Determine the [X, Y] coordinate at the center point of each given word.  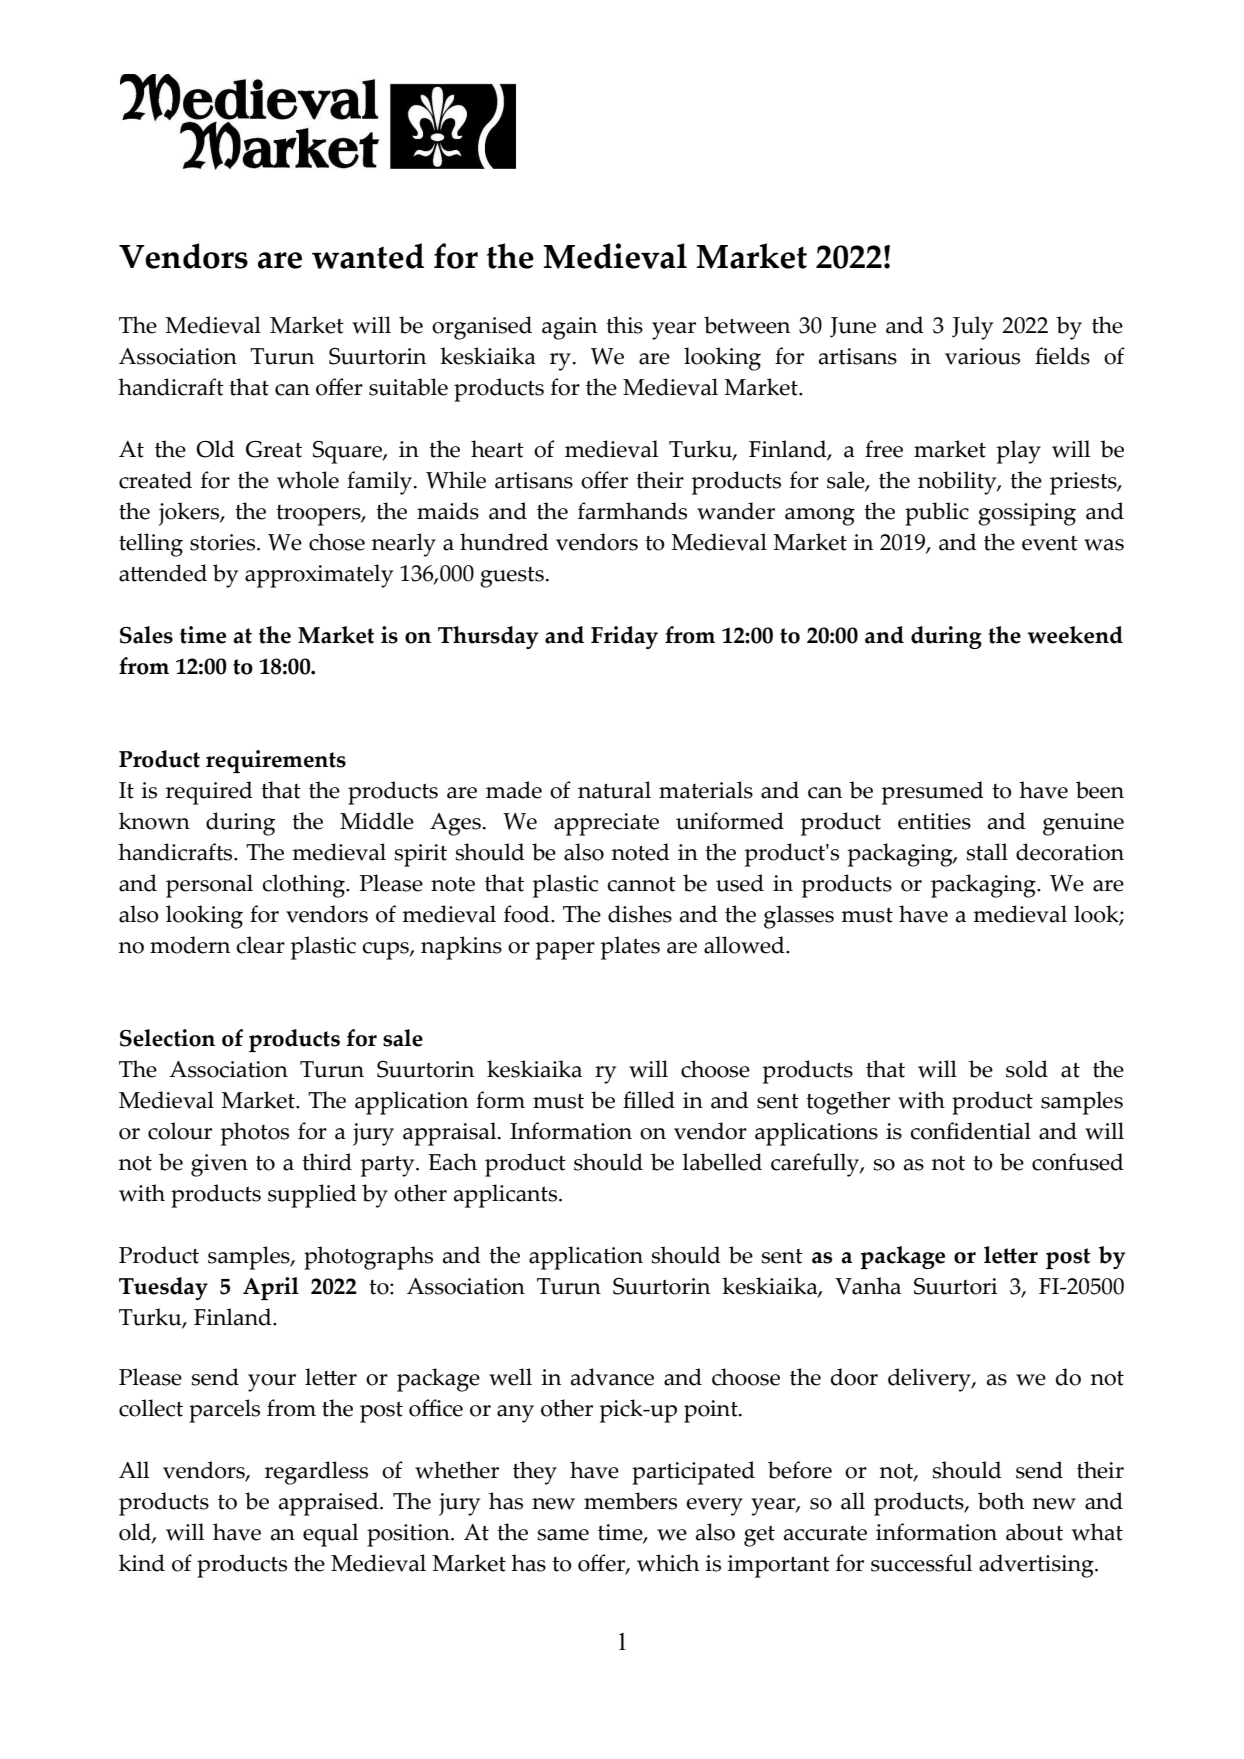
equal [330, 1535]
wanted [368, 256]
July [972, 328]
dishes [640, 914]
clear [260, 945]
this [624, 325]
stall [987, 852]
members [630, 1501]
